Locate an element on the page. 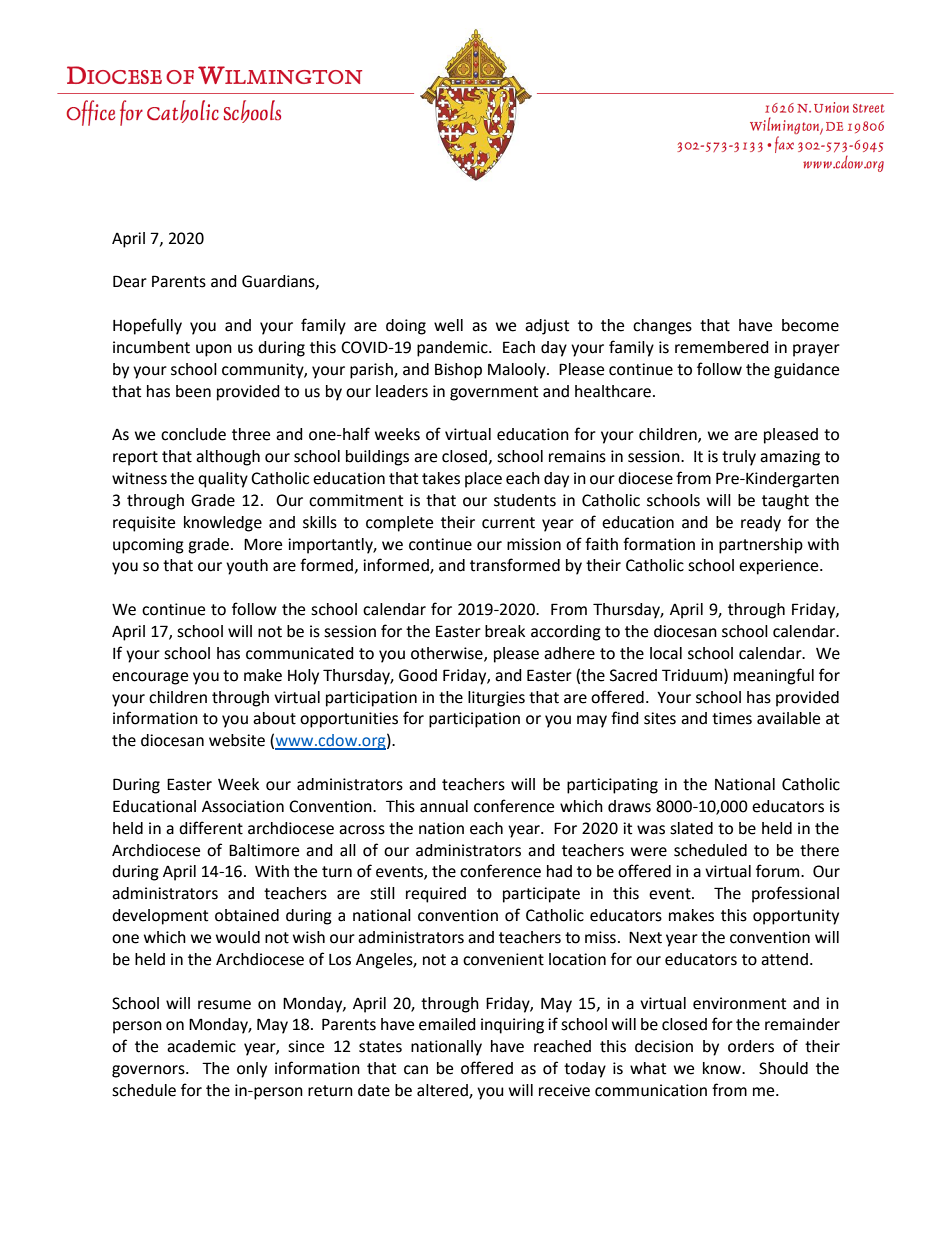  slated is located at coordinates (691, 828).
